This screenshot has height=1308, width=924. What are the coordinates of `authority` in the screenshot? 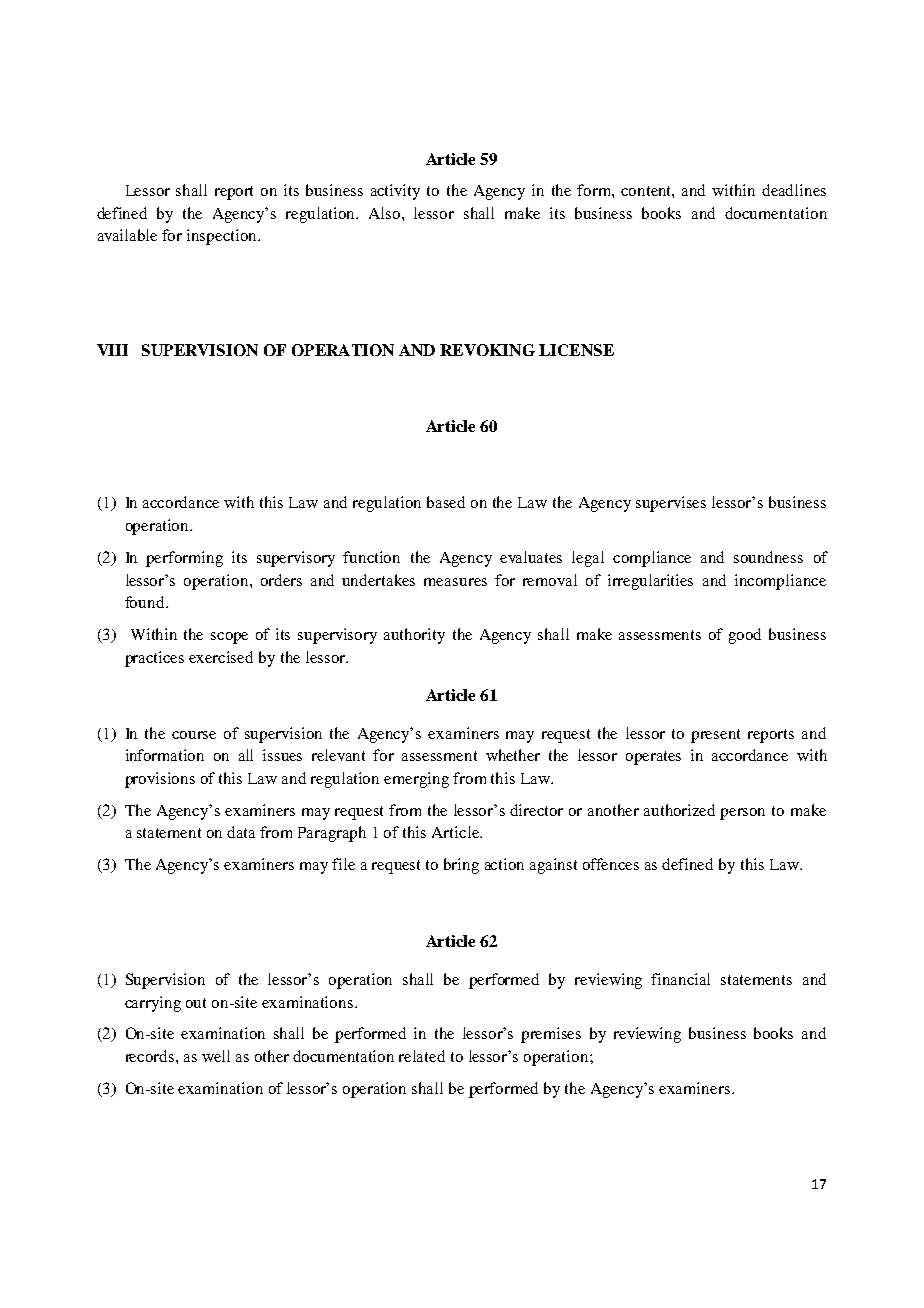 It's located at (414, 636).
